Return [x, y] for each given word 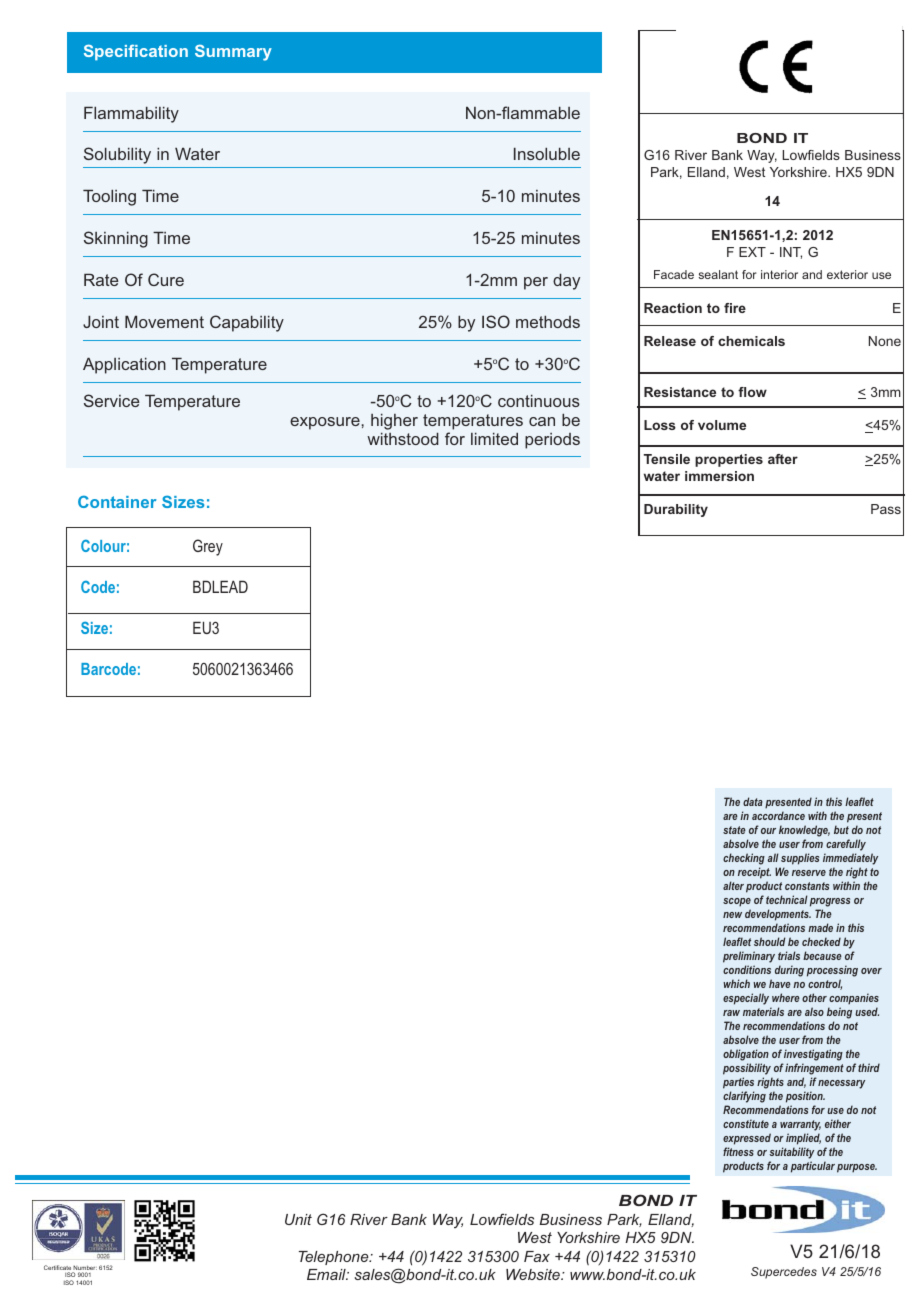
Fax [537, 1256]
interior [779, 274]
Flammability [131, 114]
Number [84, 1269]
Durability [676, 510]
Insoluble [547, 153]
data [753, 801]
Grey [208, 547]
